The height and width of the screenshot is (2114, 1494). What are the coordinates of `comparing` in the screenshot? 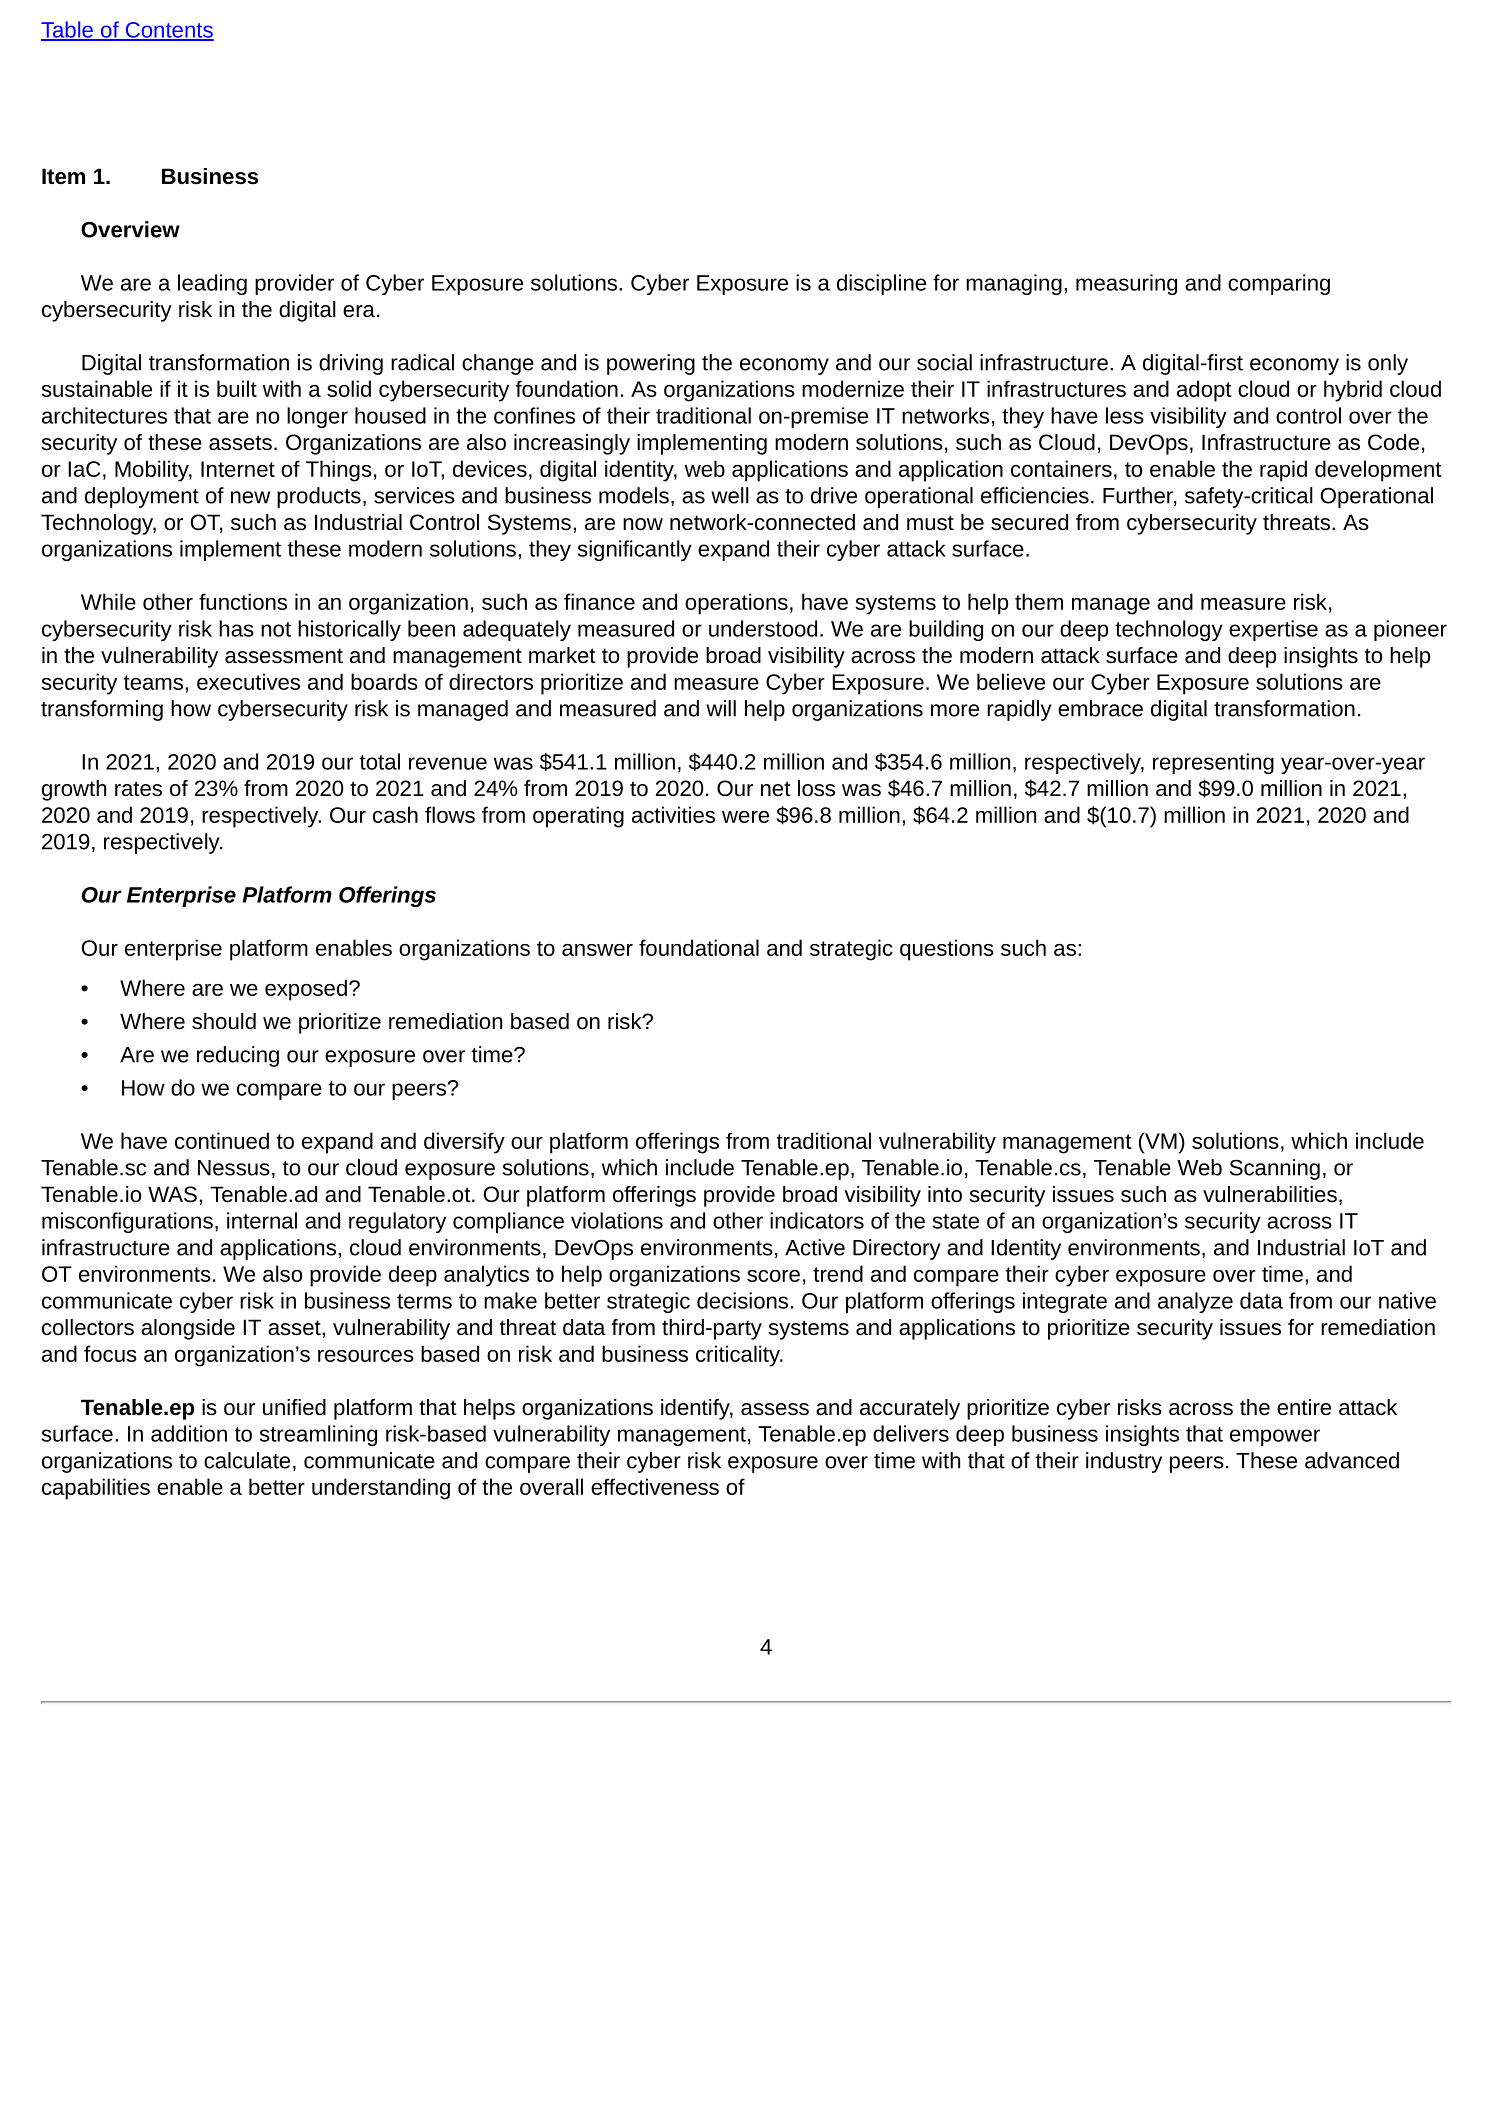 It's located at (1279, 284).
